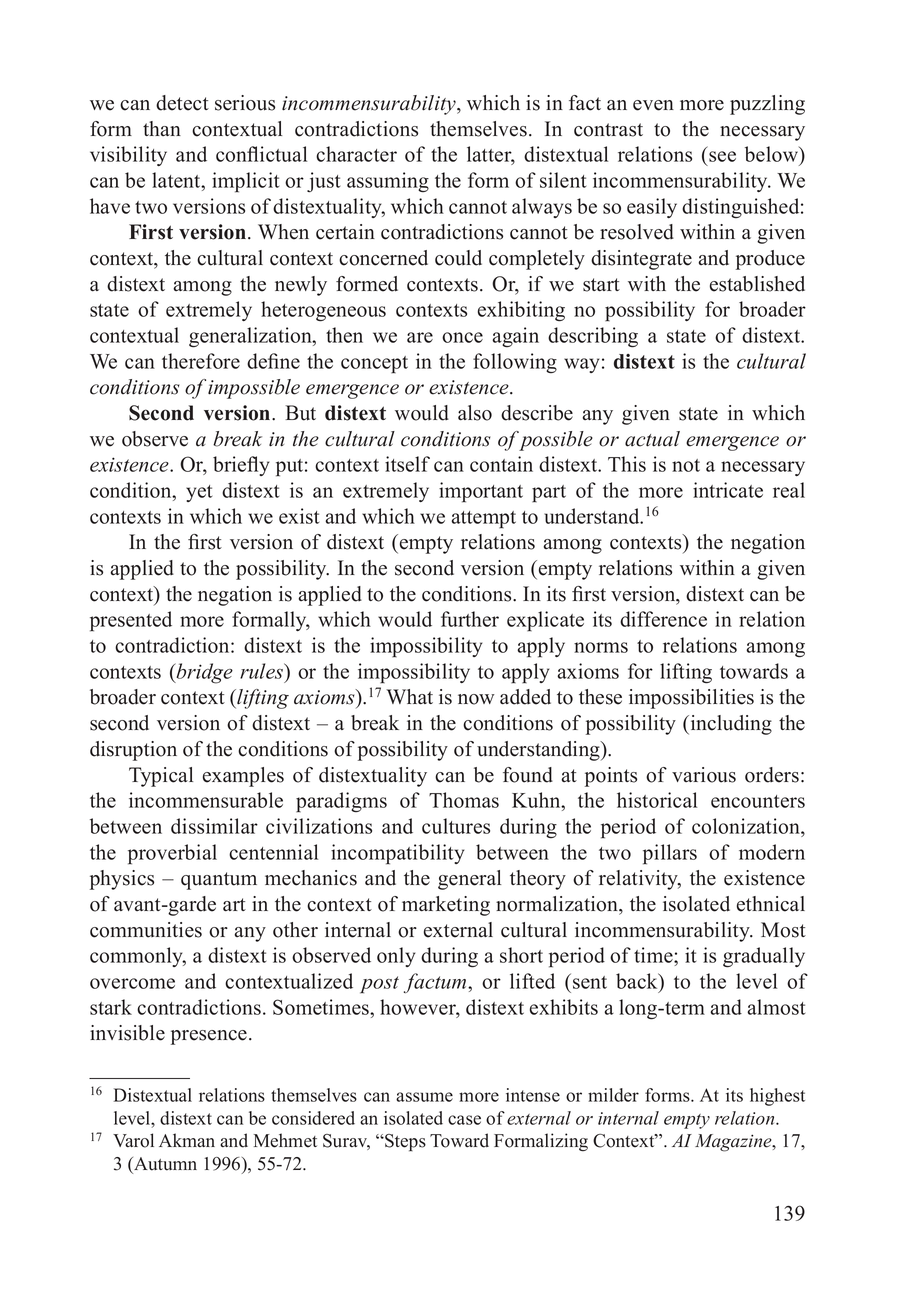 The image size is (923, 1316). Describe the element at coordinates (728, 490) in the screenshot. I see `intricate` at that location.
